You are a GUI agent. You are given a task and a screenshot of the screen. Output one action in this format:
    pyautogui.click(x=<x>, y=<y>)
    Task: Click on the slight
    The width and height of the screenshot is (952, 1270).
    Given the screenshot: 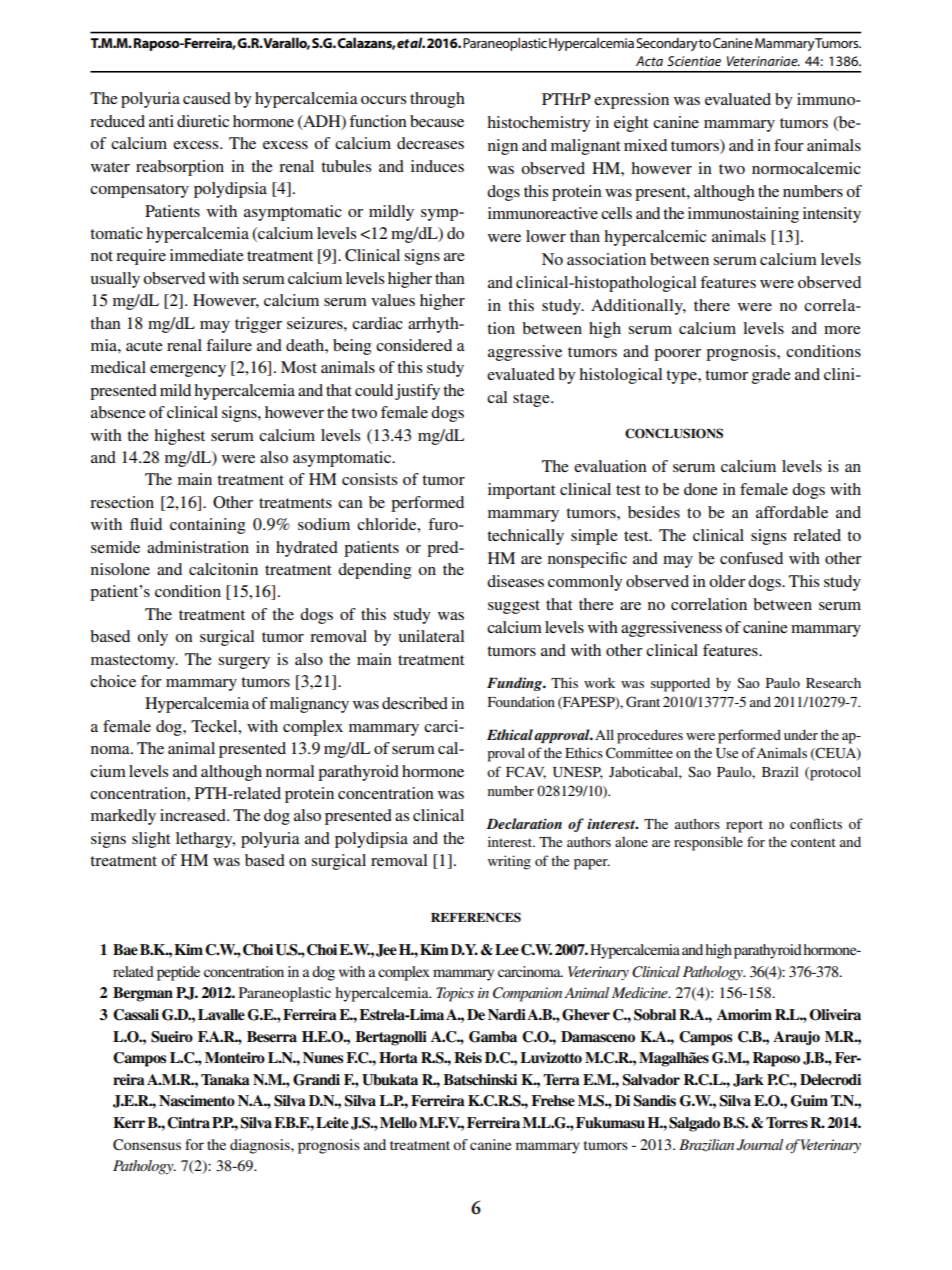 What is the action you would take?
    pyautogui.click(x=151, y=840)
